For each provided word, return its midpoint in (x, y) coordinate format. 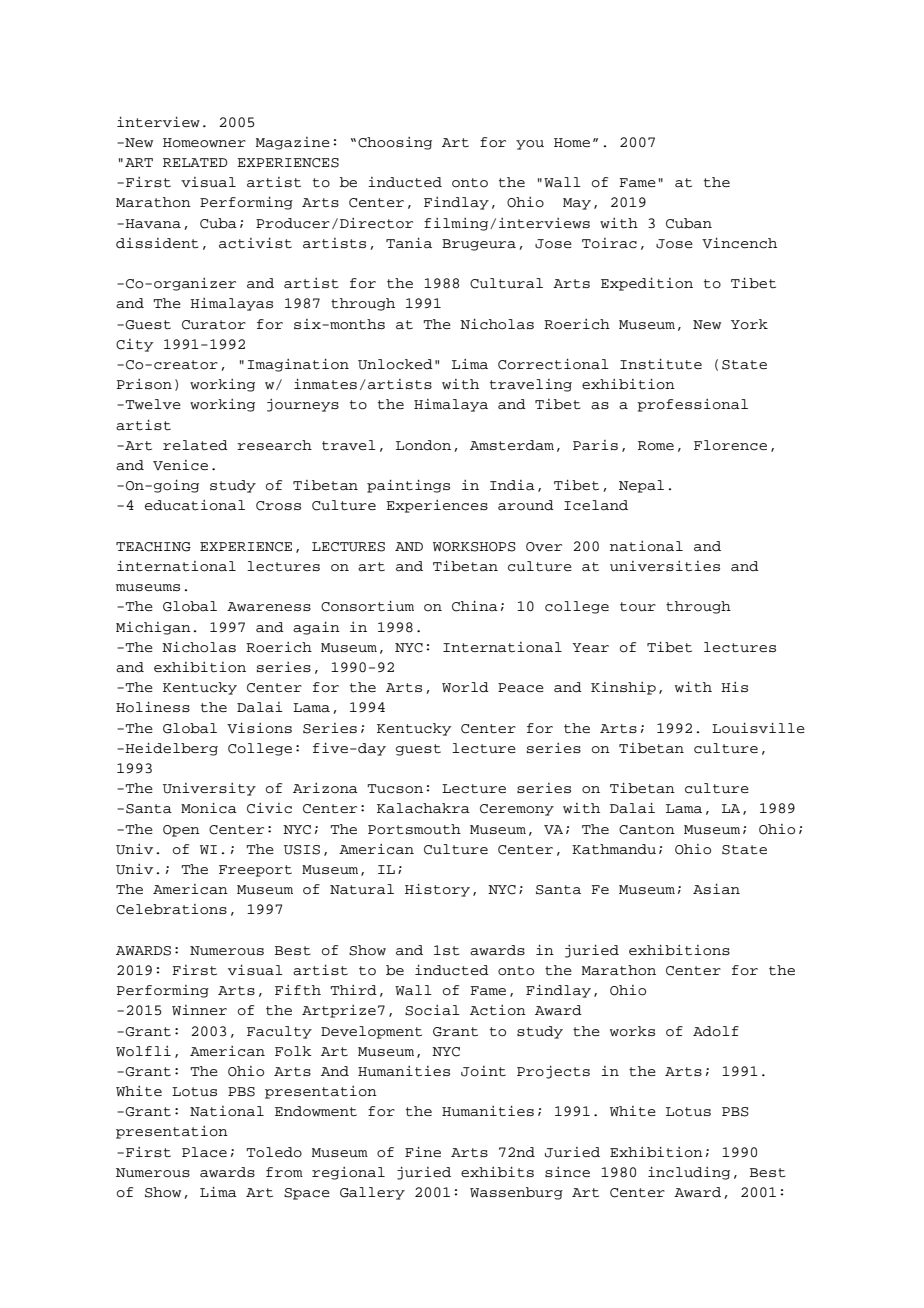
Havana (152, 224)
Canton (647, 830)
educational (195, 505)
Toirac (609, 243)
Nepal (641, 486)
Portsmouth (414, 829)
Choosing (395, 143)
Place (204, 1152)
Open (181, 831)
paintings (408, 486)
